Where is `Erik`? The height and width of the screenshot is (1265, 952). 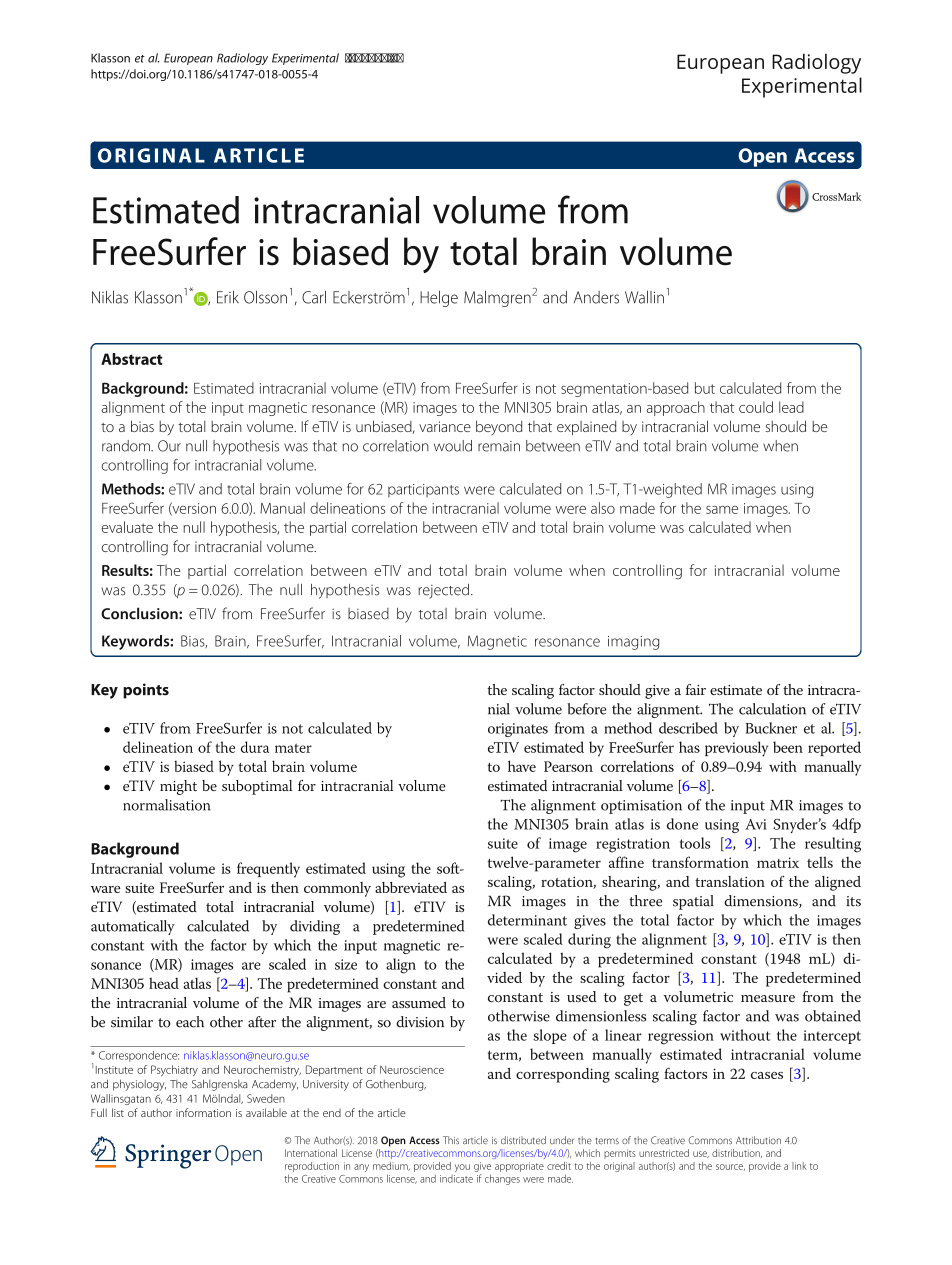 Erik is located at coordinates (228, 297).
